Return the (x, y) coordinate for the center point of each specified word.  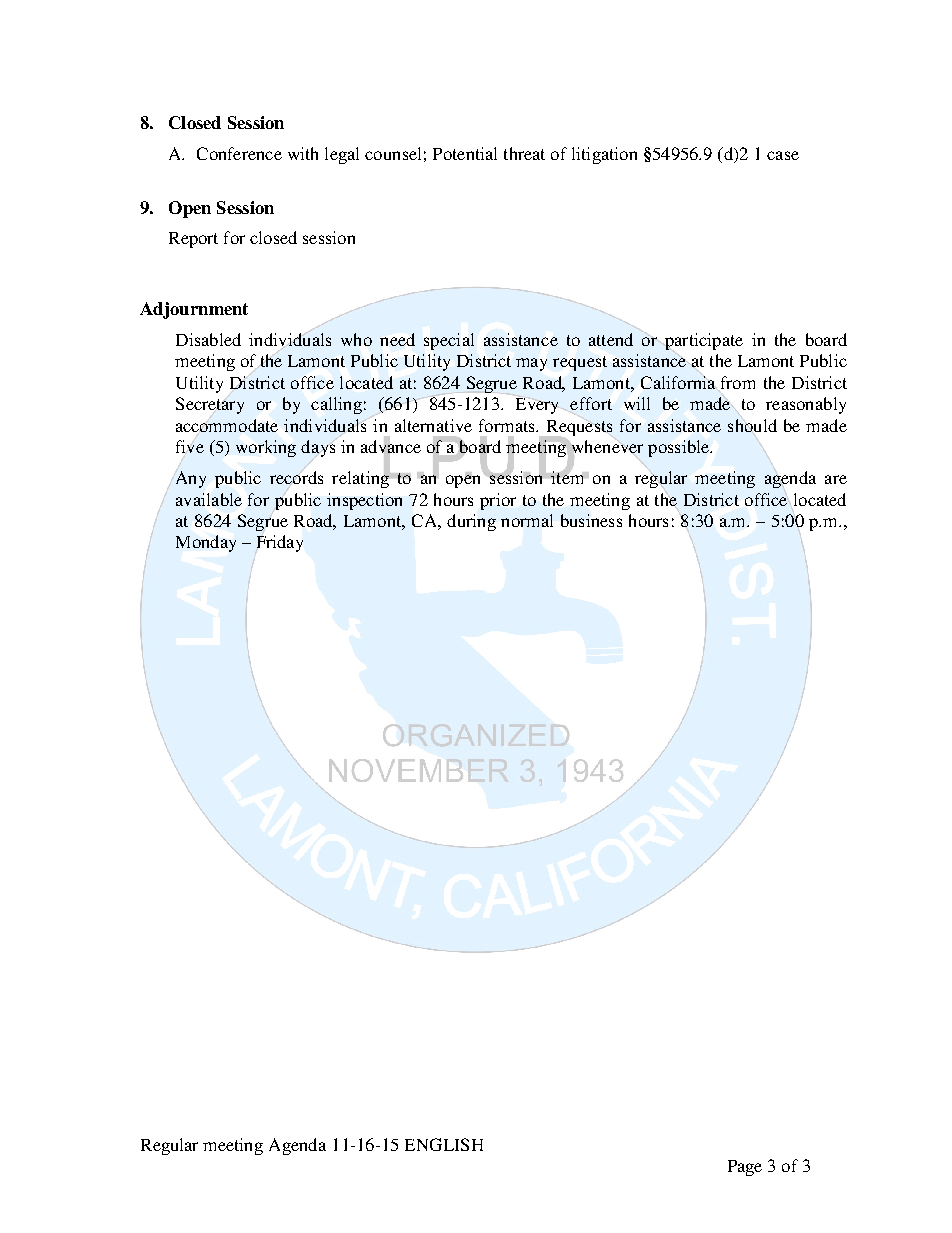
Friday (279, 544)
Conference (239, 153)
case (783, 155)
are (836, 479)
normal (527, 520)
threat (524, 153)
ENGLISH (444, 1144)
